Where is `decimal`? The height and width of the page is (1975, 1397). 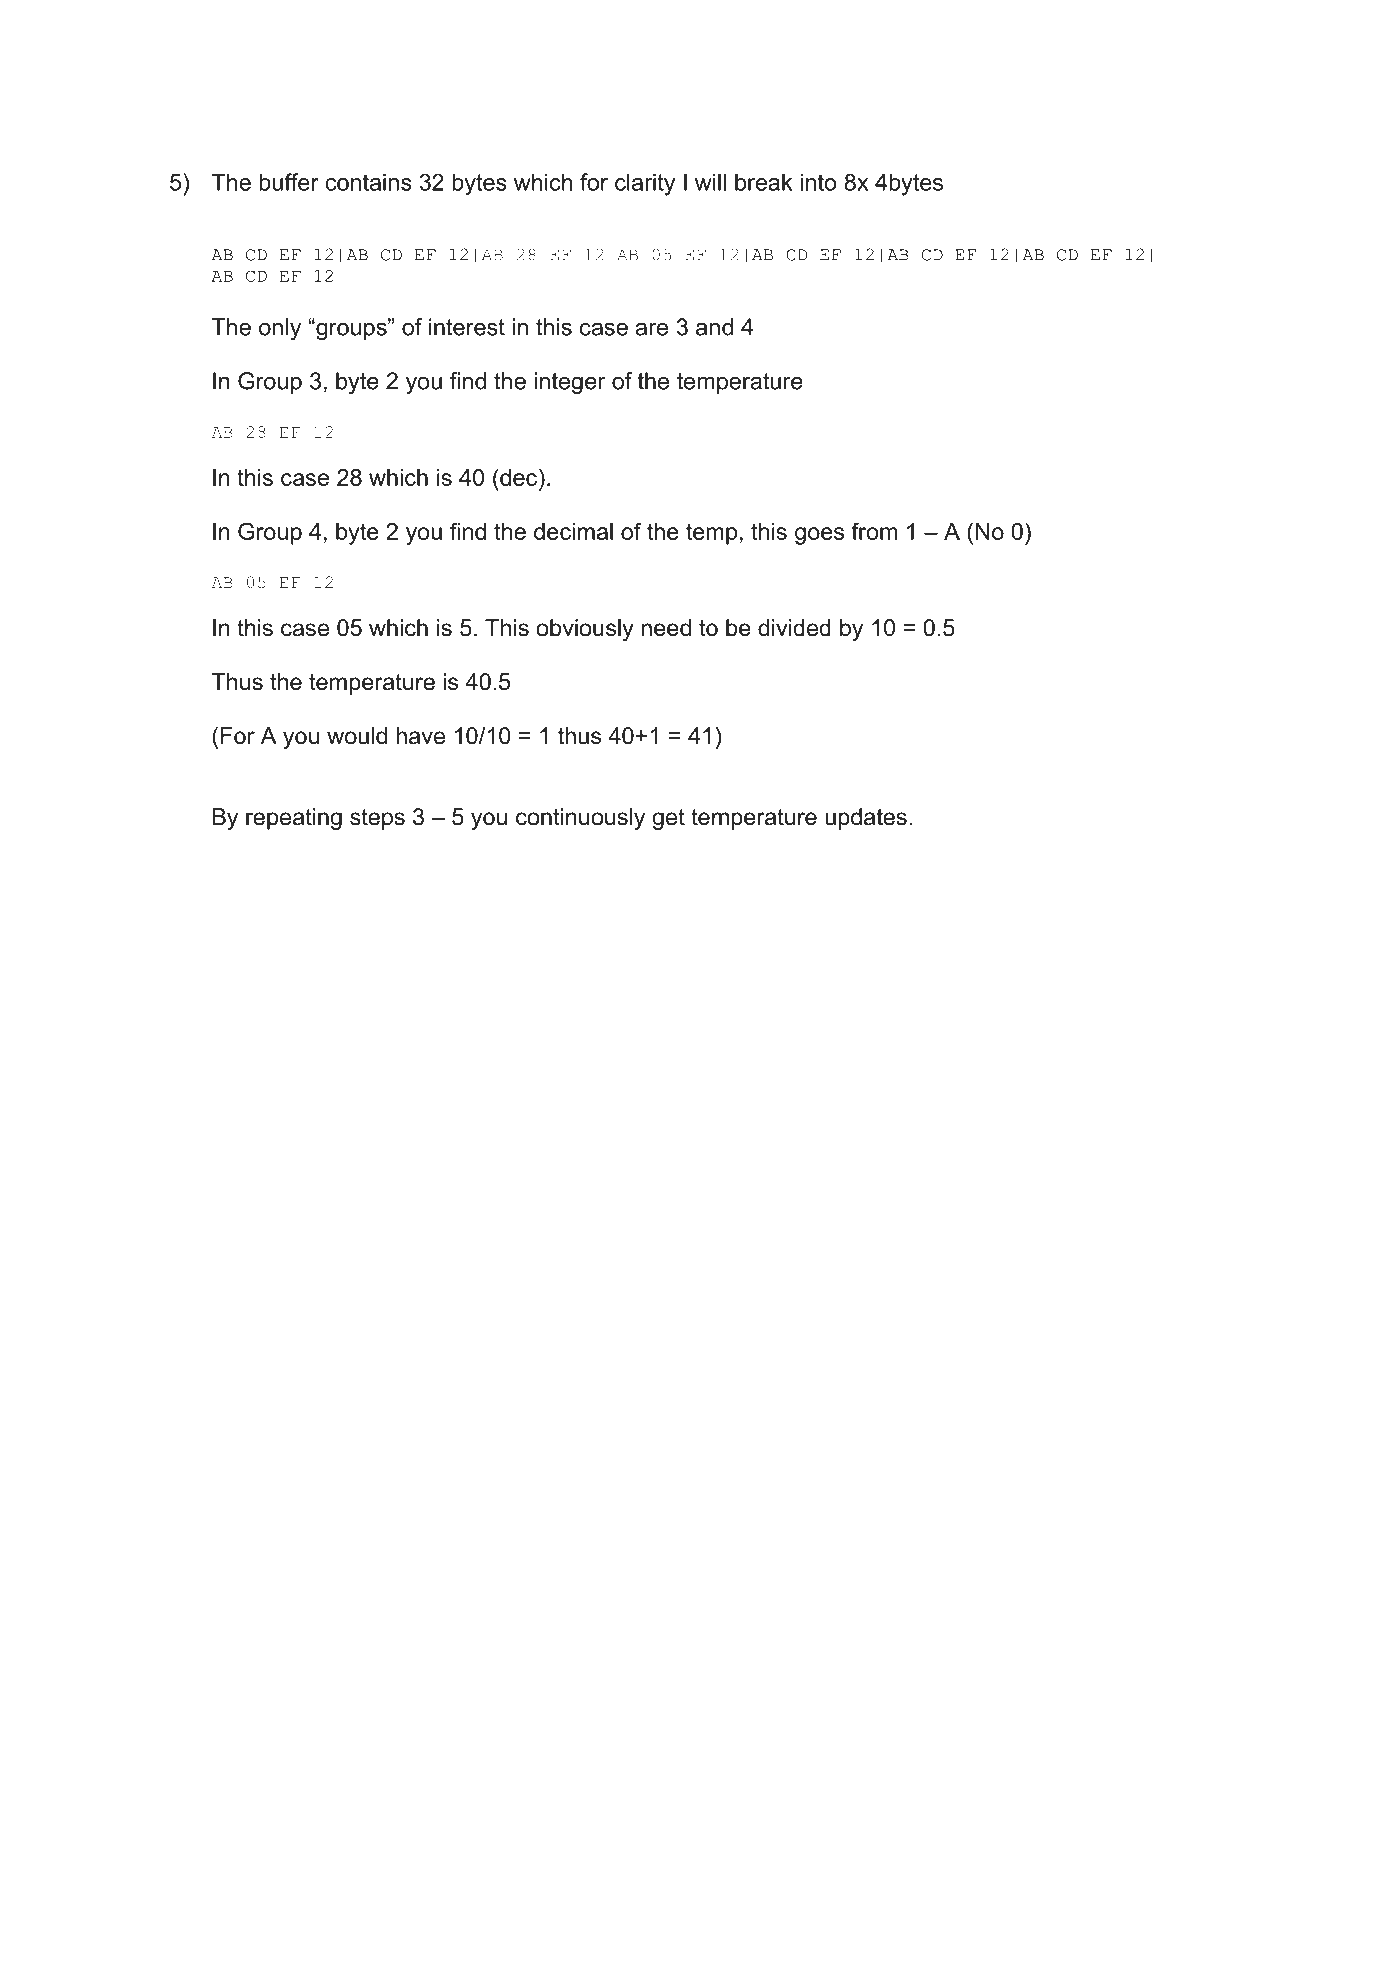 decimal is located at coordinates (573, 531).
